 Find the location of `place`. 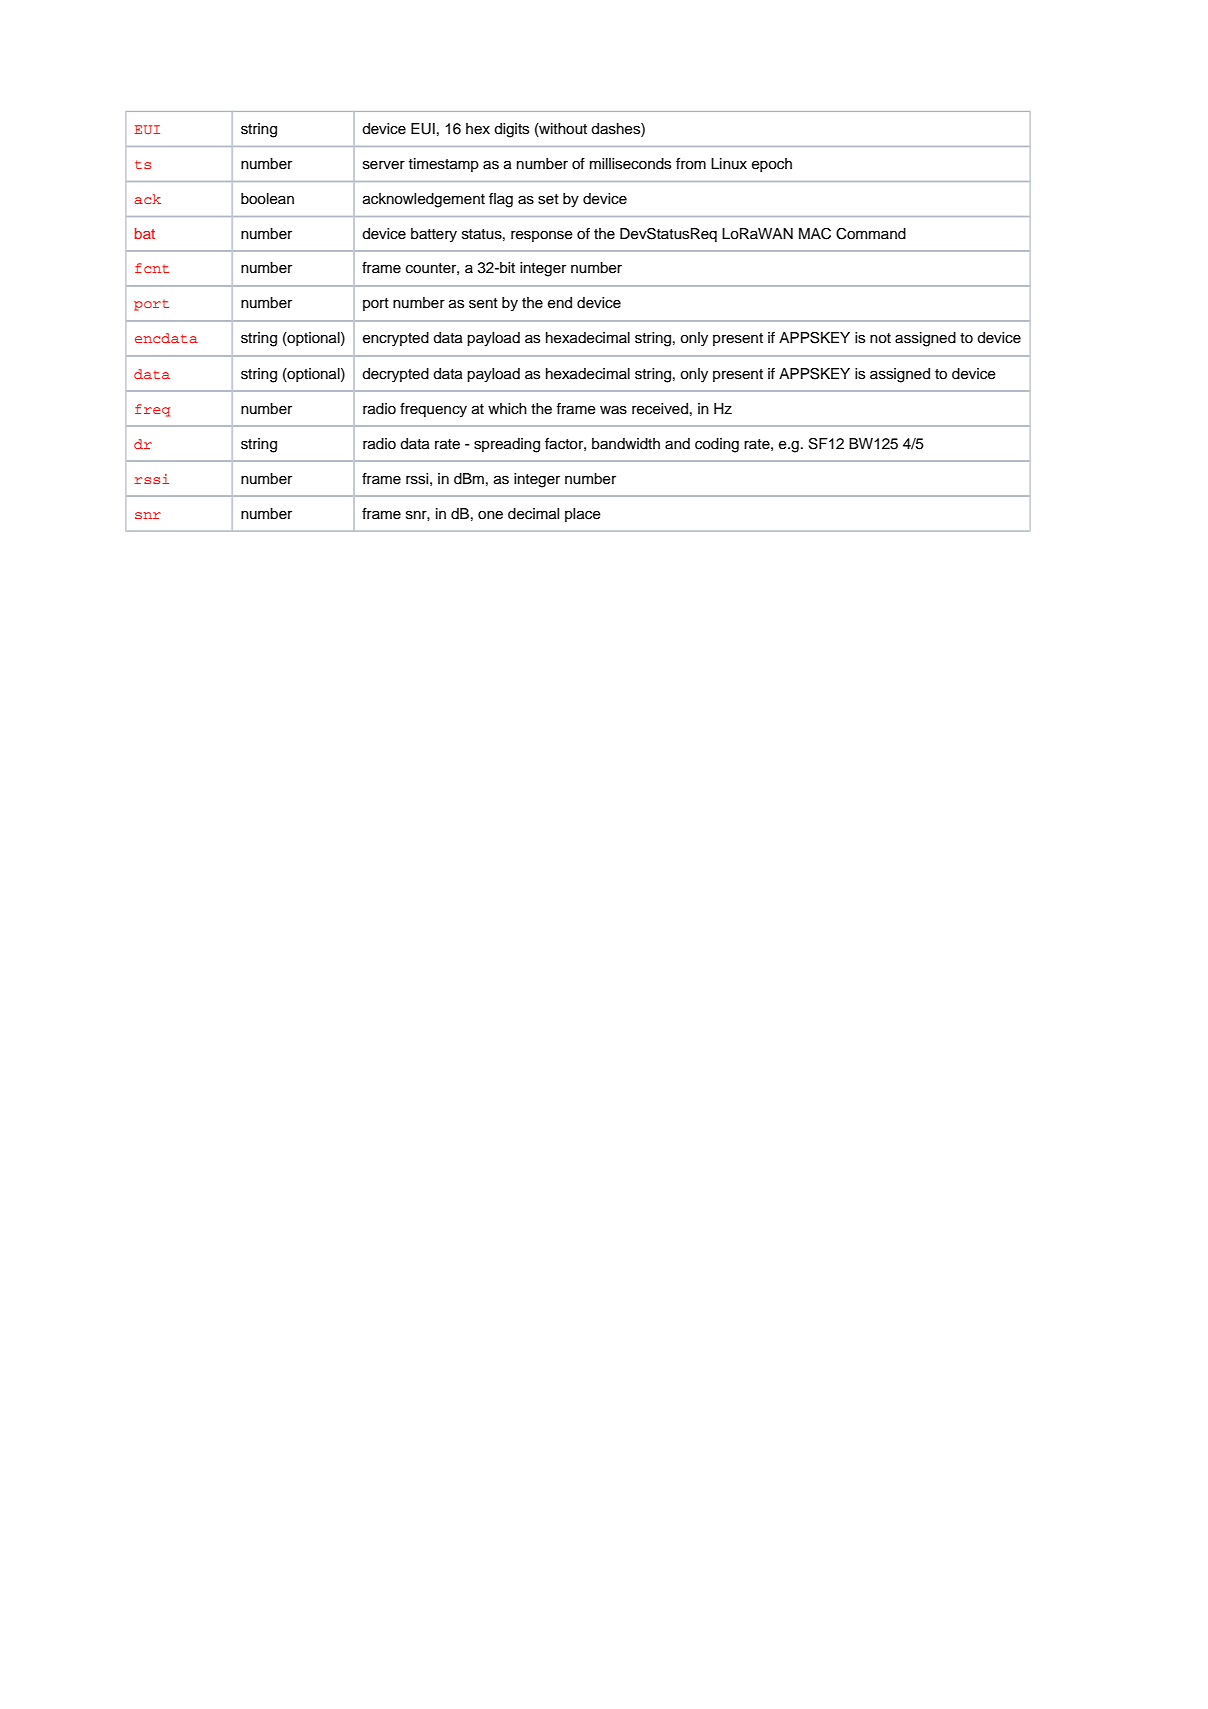

place is located at coordinates (583, 515).
